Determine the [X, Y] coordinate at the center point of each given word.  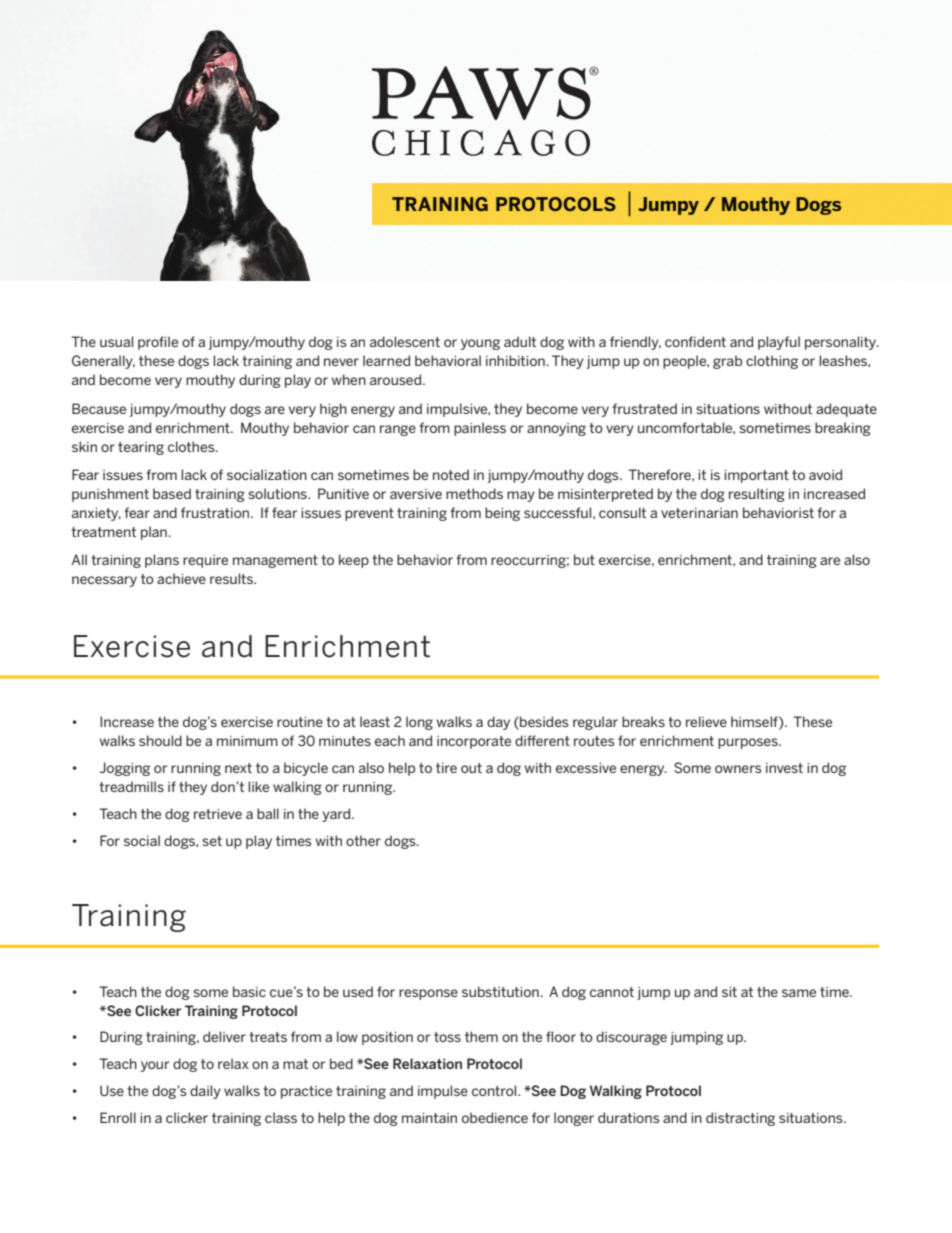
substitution [501, 991]
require [205, 561]
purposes [749, 743]
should [160, 740]
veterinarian [699, 513]
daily [205, 1092]
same [799, 993]
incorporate [474, 742]
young [480, 344]
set [212, 841]
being [502, 514]
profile [158, 343]
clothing [772, 362]
